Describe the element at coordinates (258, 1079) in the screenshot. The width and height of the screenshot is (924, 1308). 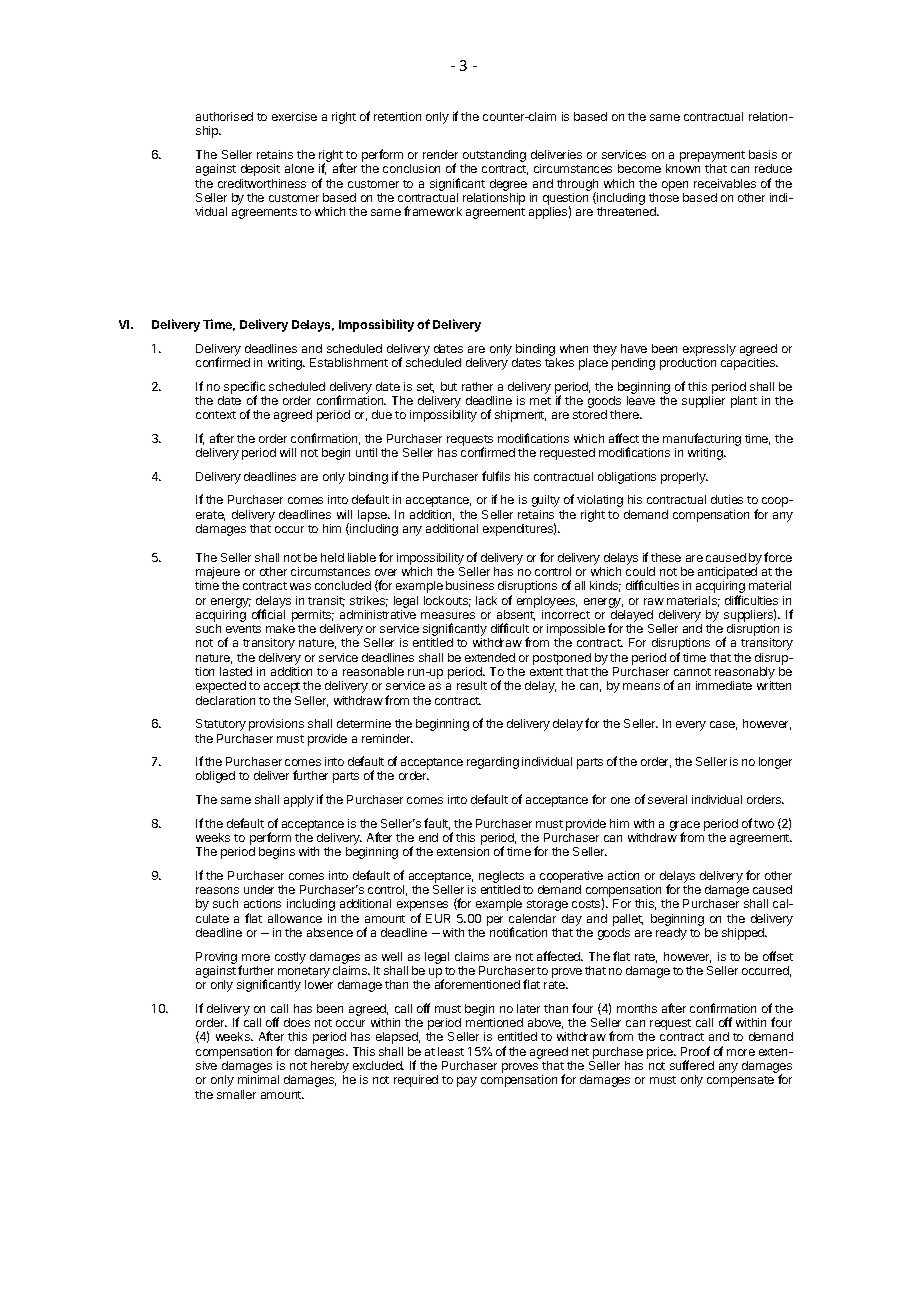
I see `minimal` at that location.
